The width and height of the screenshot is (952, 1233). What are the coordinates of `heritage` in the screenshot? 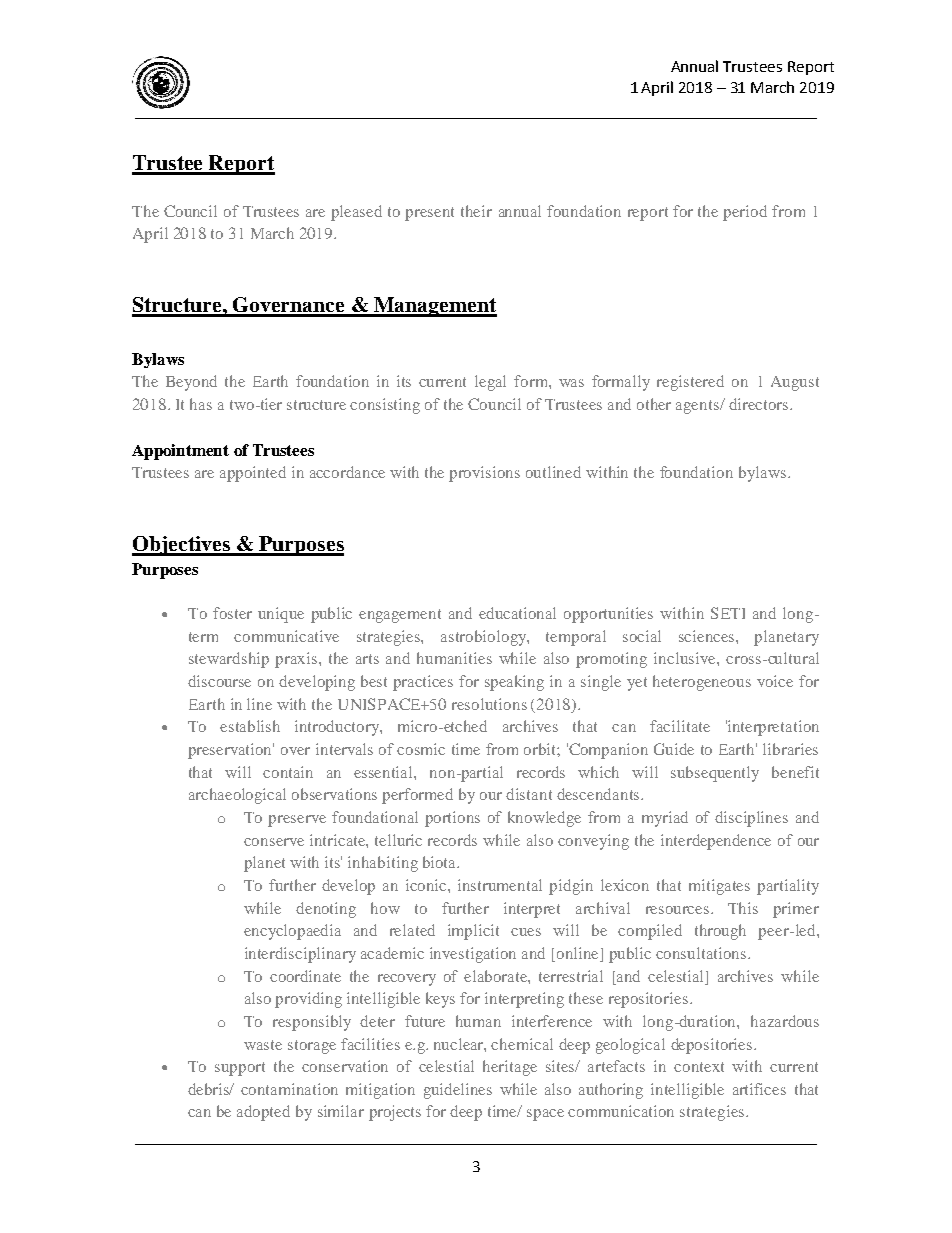 It's located at (510, 1068).
